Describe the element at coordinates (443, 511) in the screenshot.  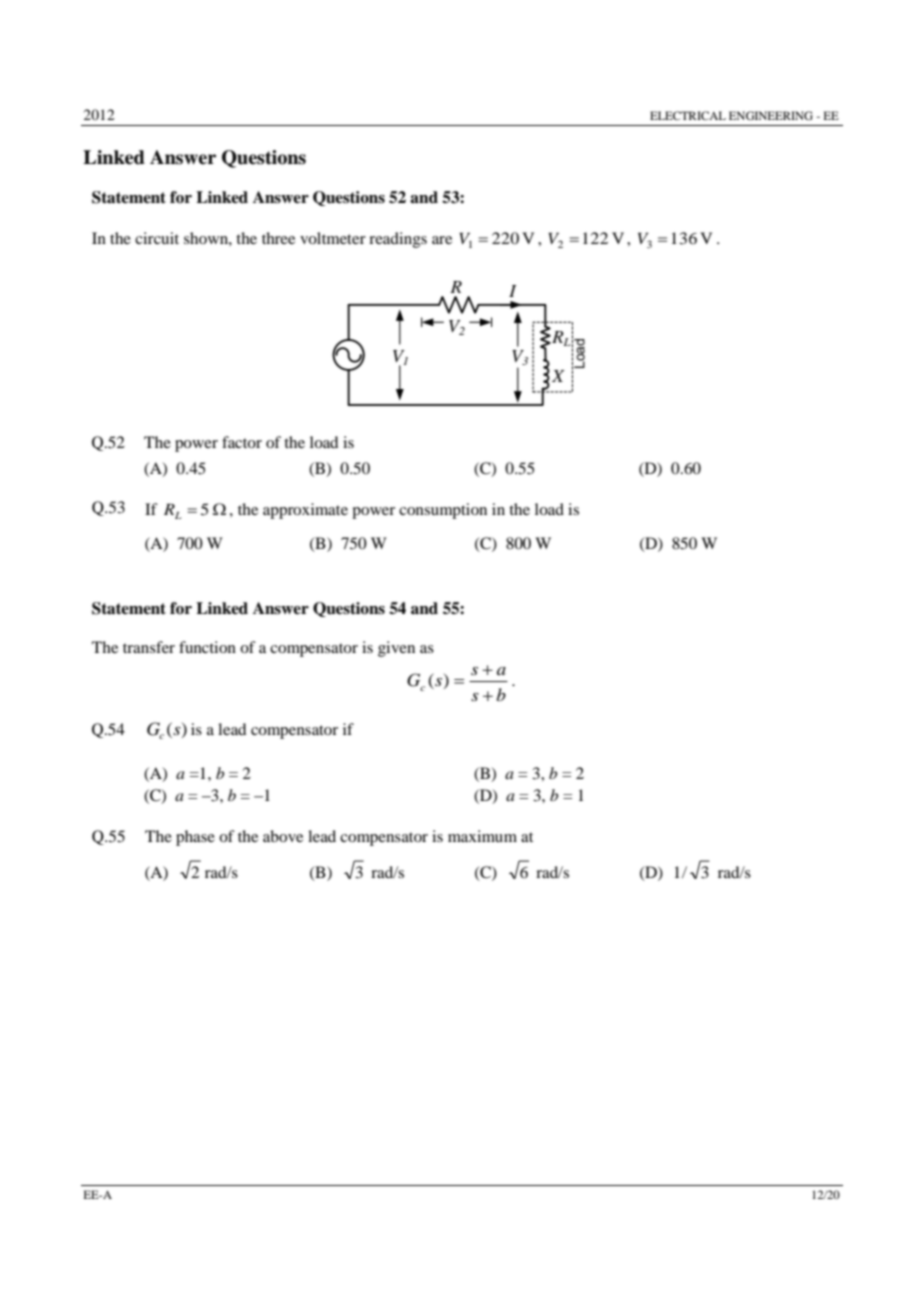
I see `consumption` at that location.
